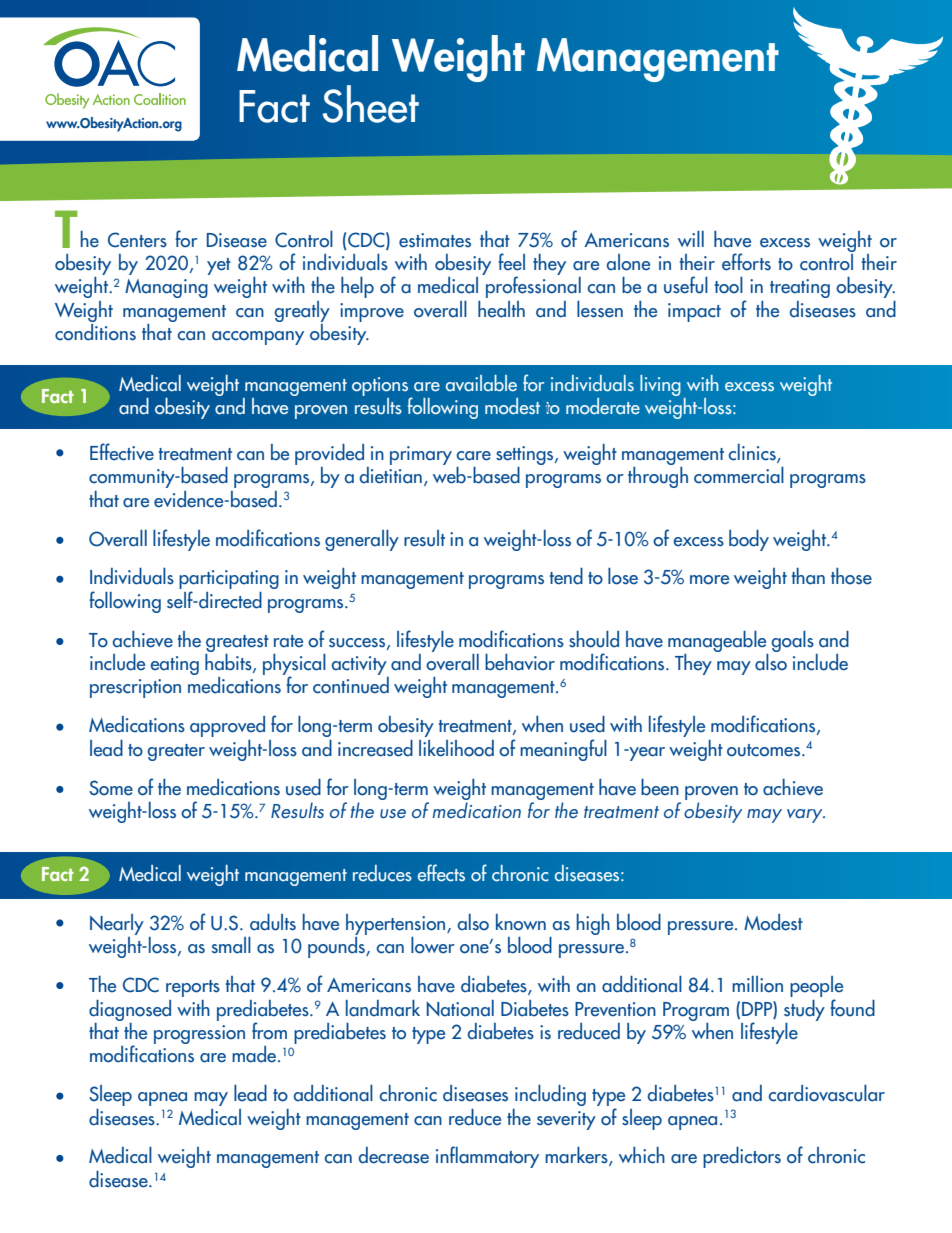 Image resolution: width=952 pixels, height=1233 pixels. What do you see at coordinates (137, 240) in the screenshot?
I see `Centers` at bounding box center [137, 240].
